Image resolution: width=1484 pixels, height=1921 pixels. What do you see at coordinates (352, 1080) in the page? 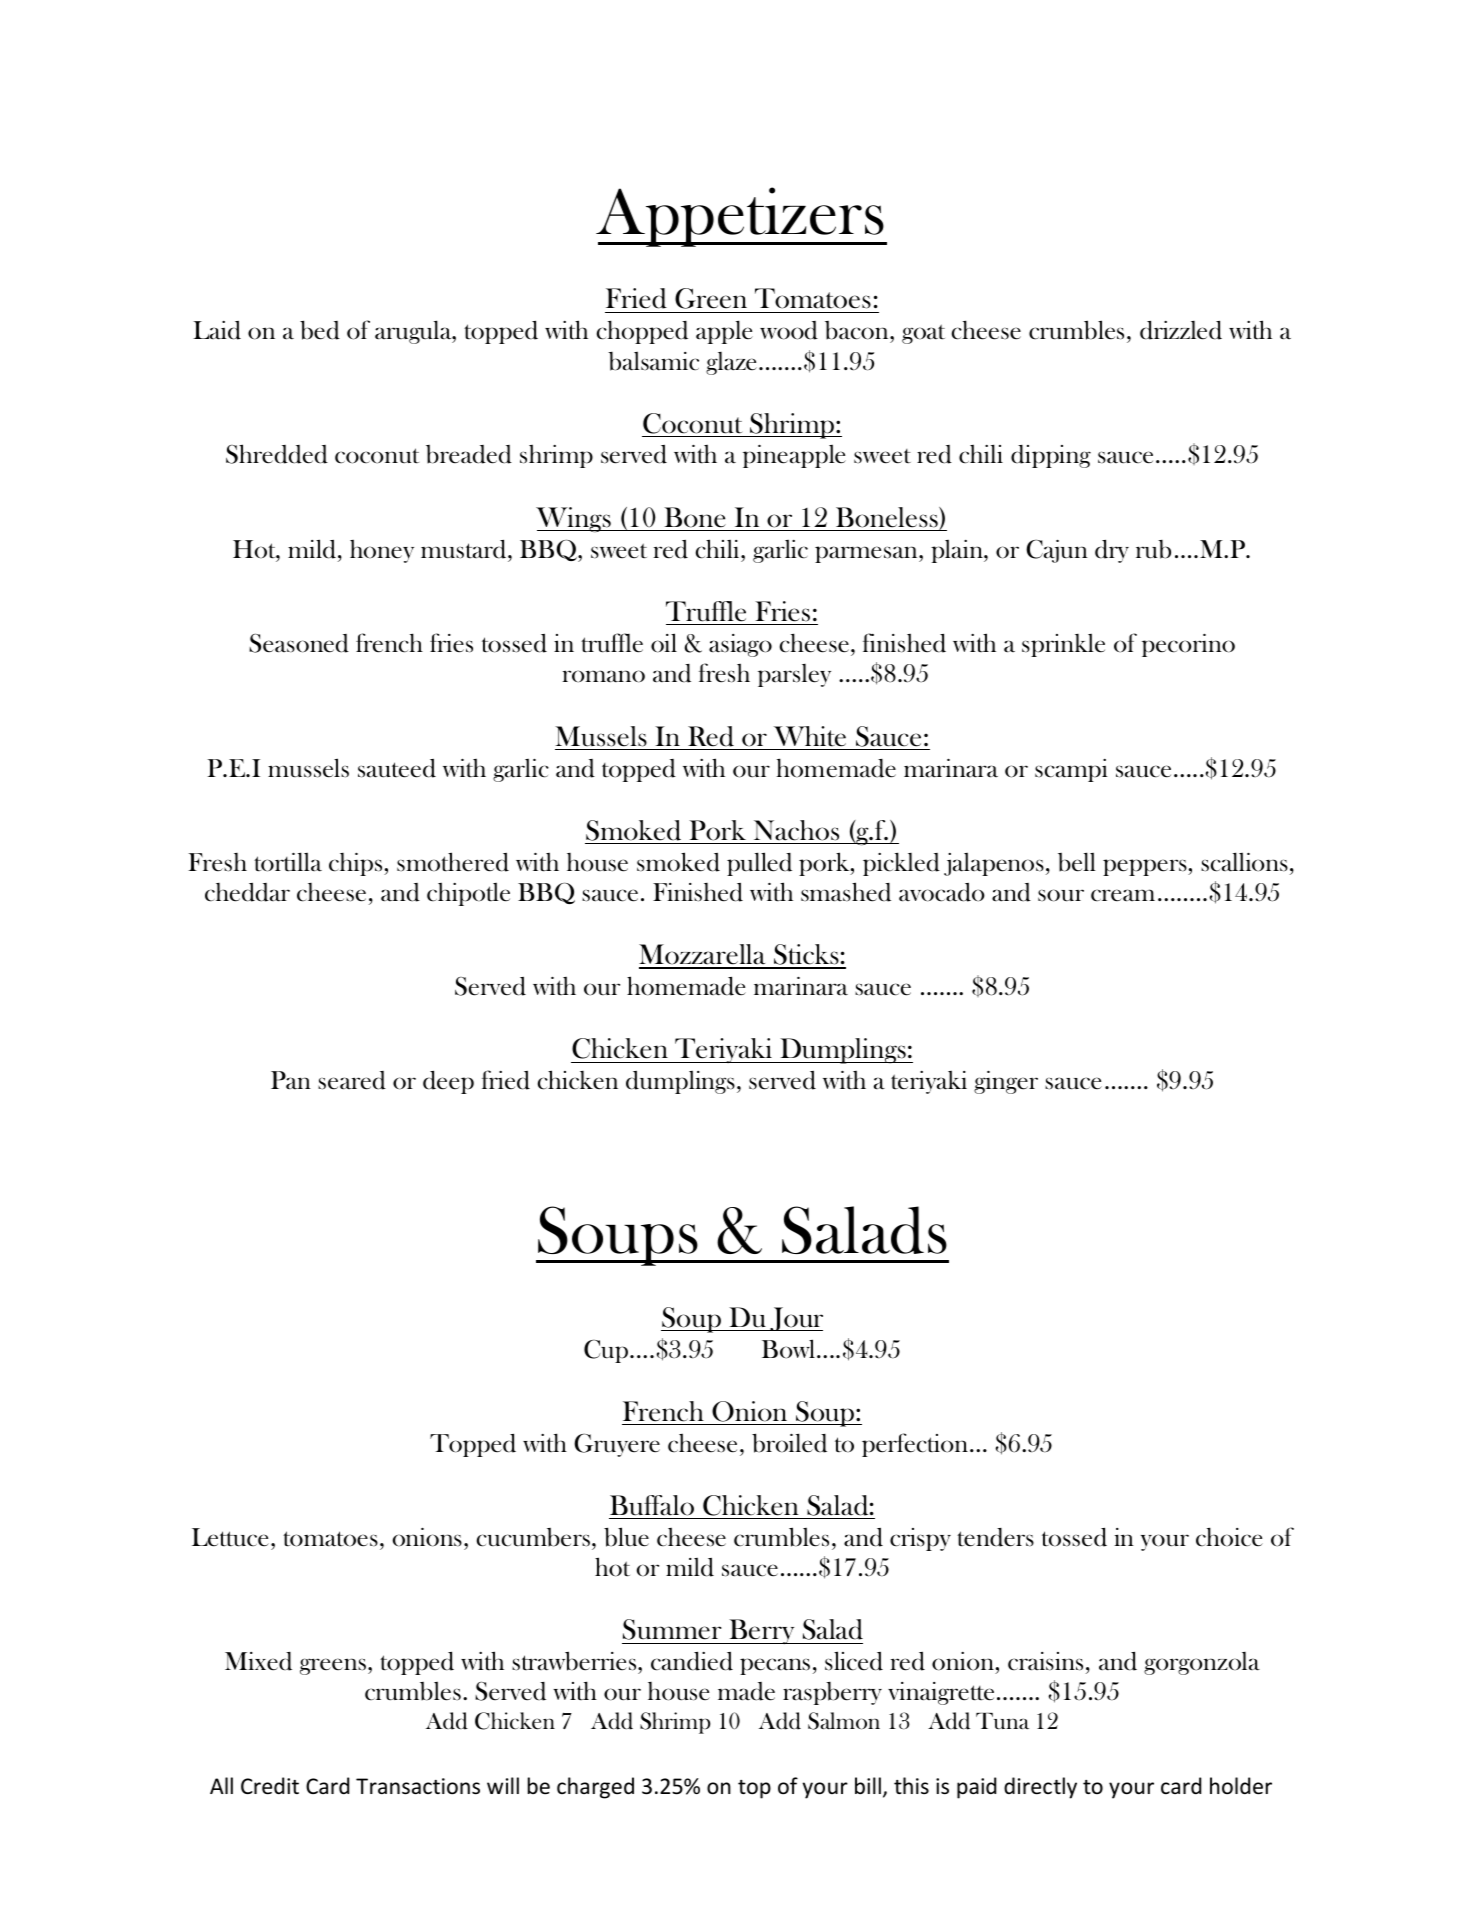
I see `seared` at bounding box center [352, 1080].
